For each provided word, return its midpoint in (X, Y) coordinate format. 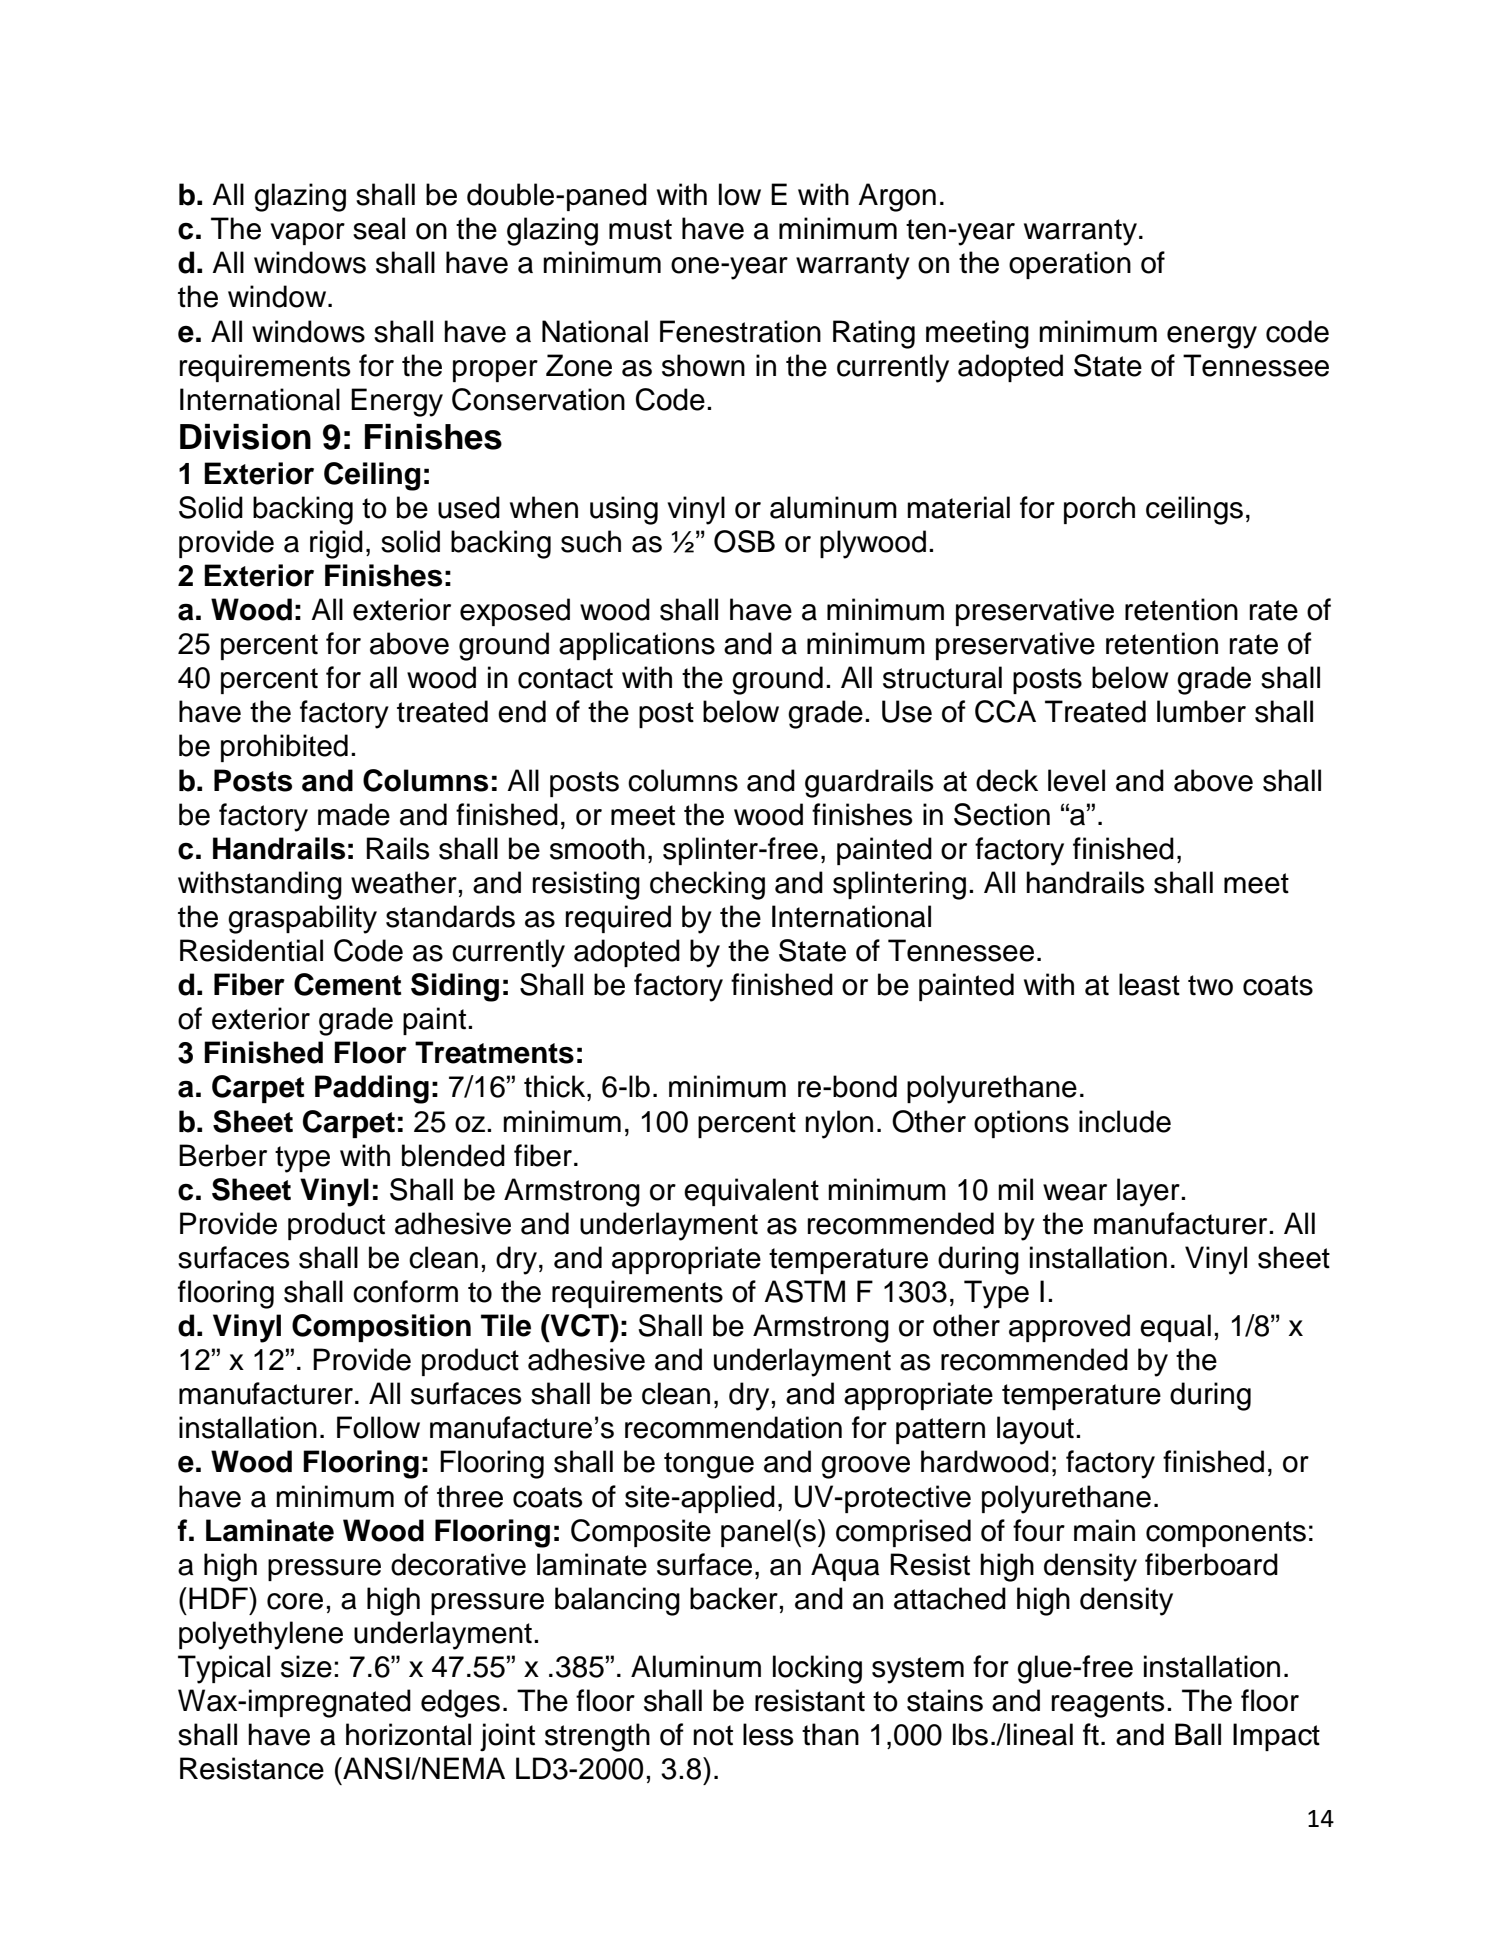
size (306, 1666)
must (640, 229)
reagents (1108, 1704)
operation (1070, 265)
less (768, 1734)
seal (379, 228)
